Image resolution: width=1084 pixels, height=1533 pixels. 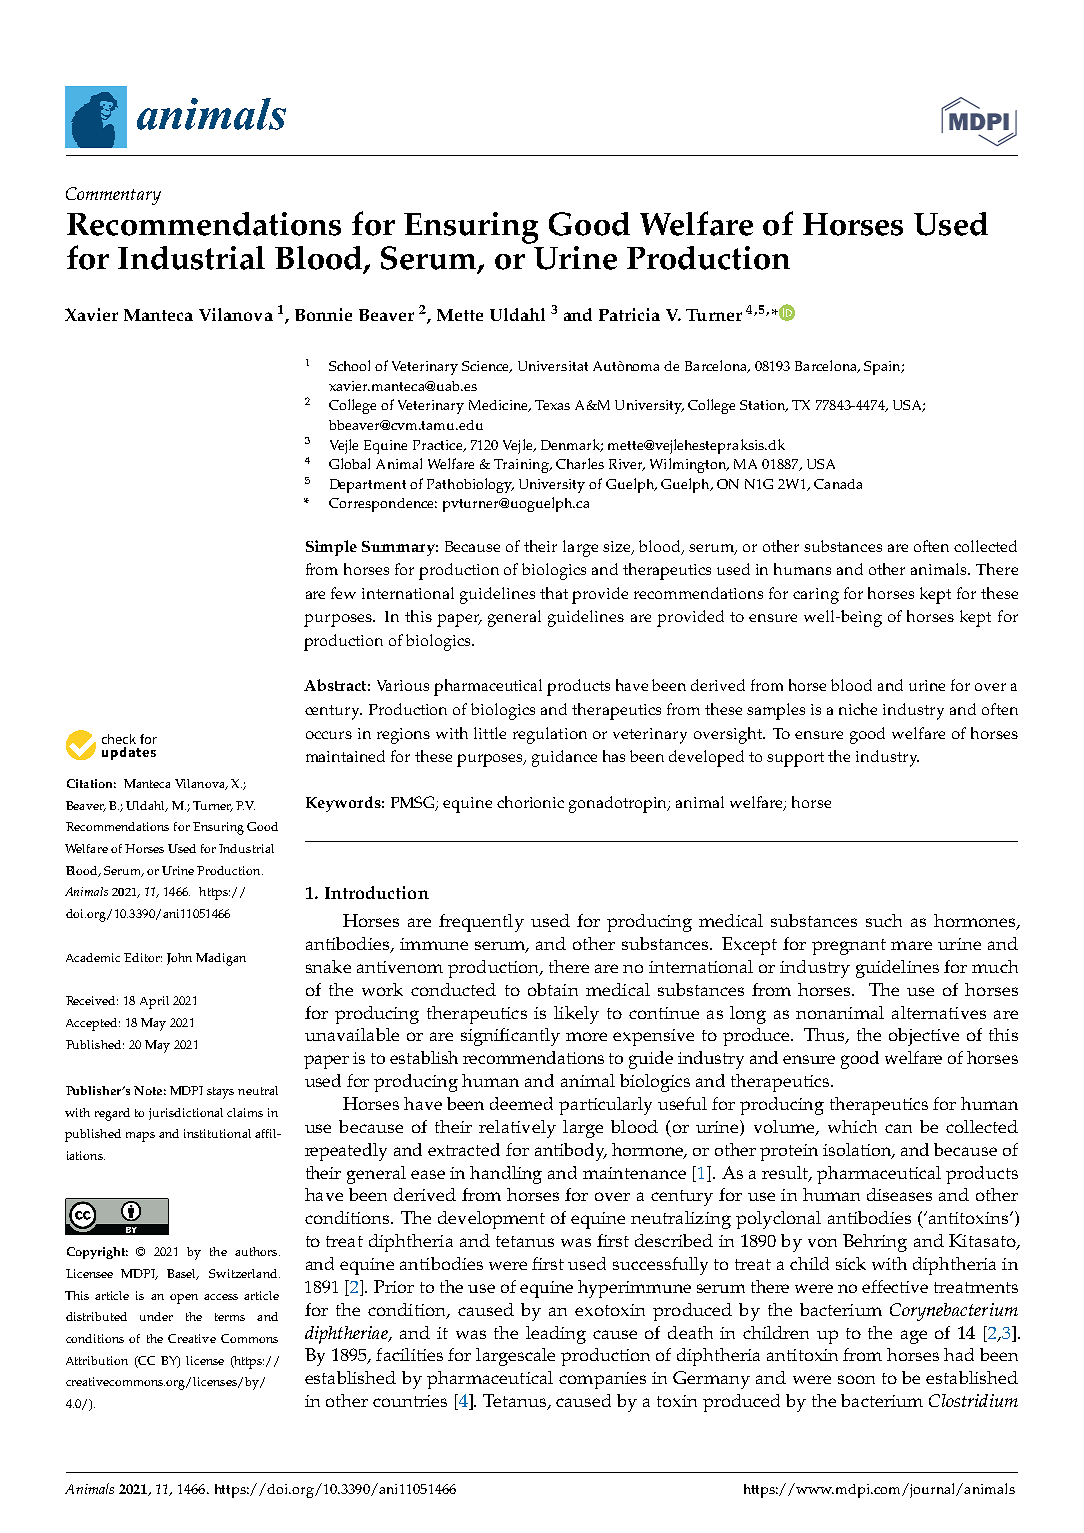 I want to click on relatively, so click(x=517, y=1129).
